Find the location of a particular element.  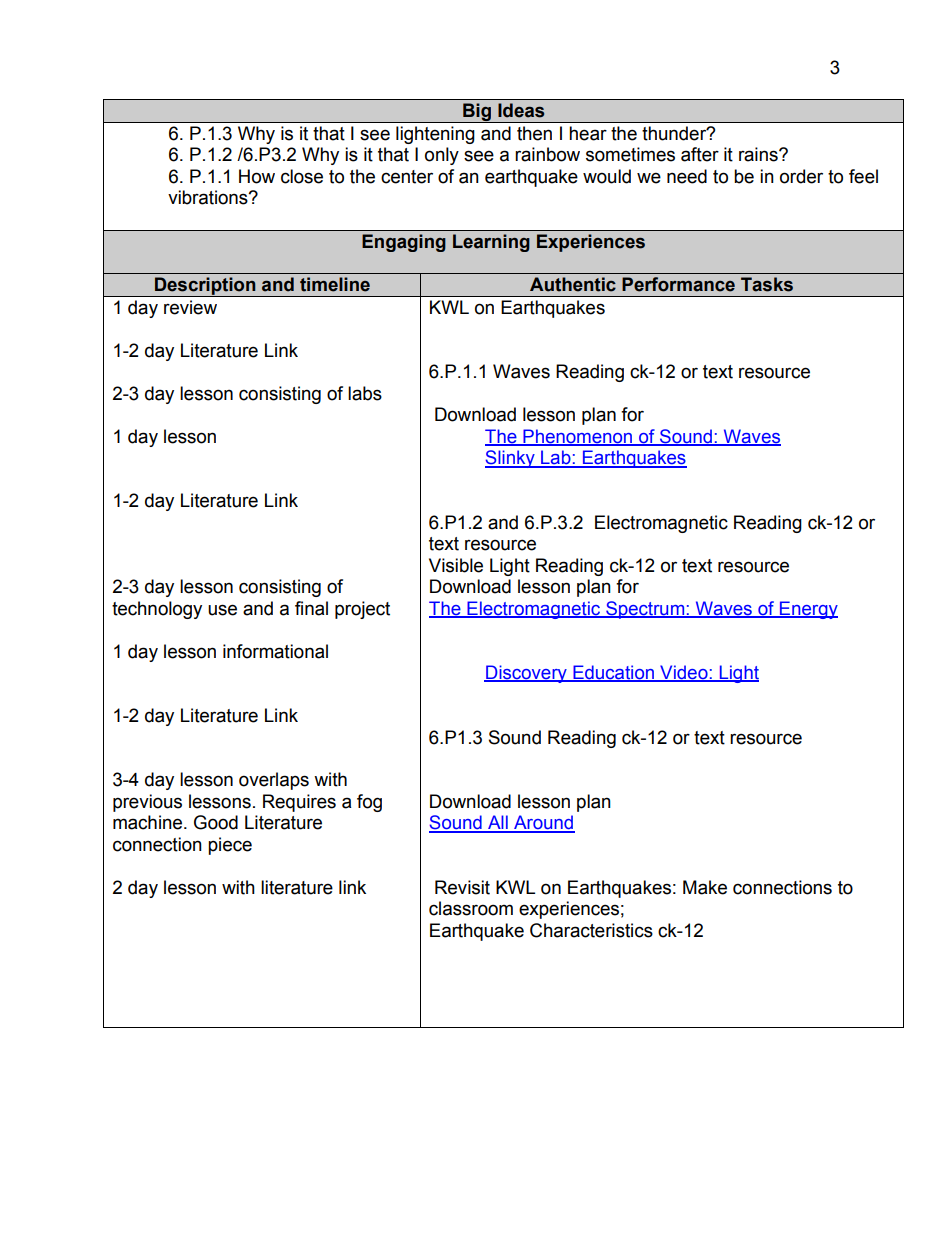

classroom is located at coordinates (471, 908).
